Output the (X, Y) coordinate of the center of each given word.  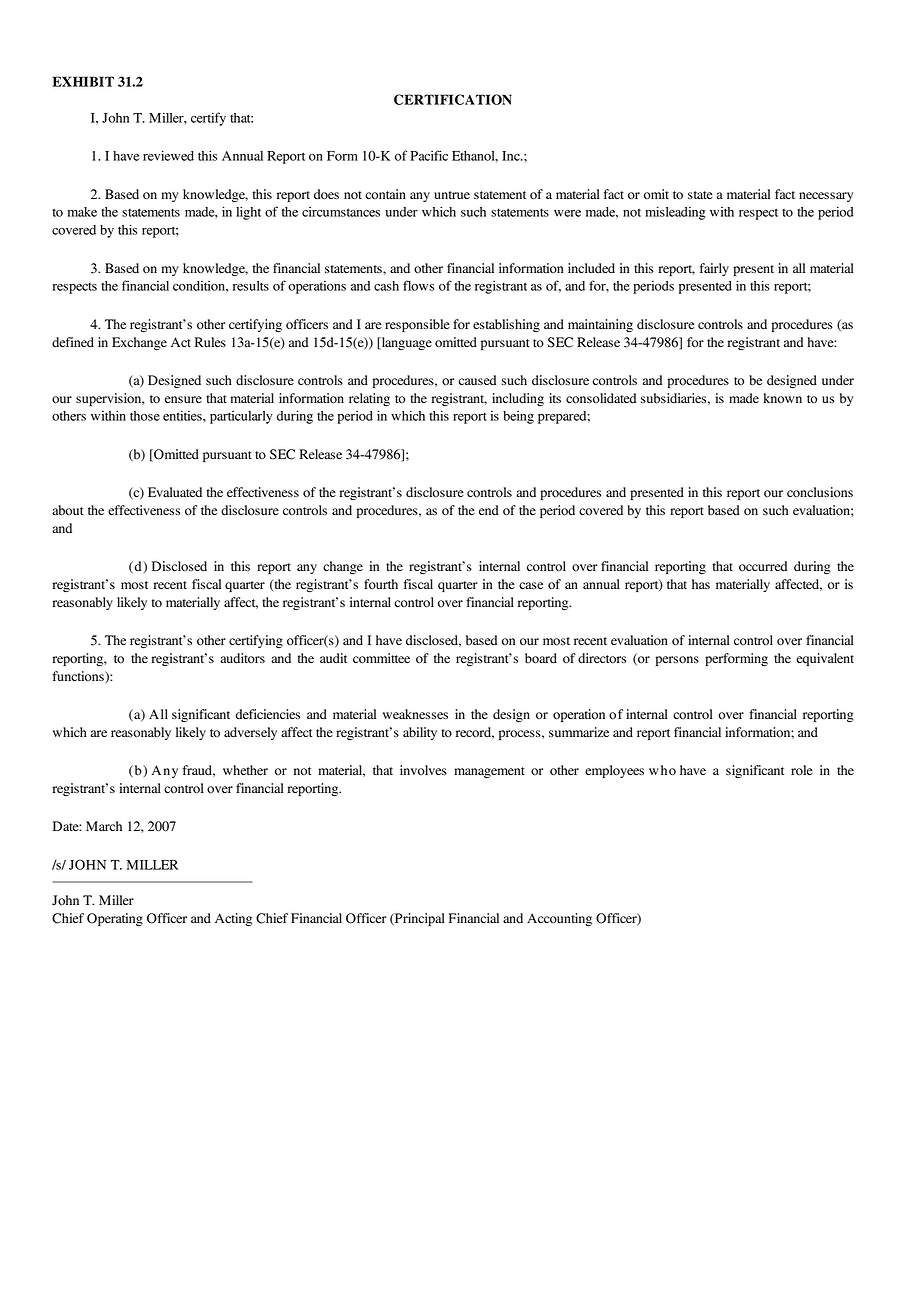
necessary (826, 197)
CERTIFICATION (453, 99)
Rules (210, 342)
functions (79, 677)
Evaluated (175, 492)
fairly (714, 269)
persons (677, 661)
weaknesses (415, 714)
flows (418, 285)
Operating (115, 919)
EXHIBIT (83, 81)
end (488, 510)
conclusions (820, 492)
